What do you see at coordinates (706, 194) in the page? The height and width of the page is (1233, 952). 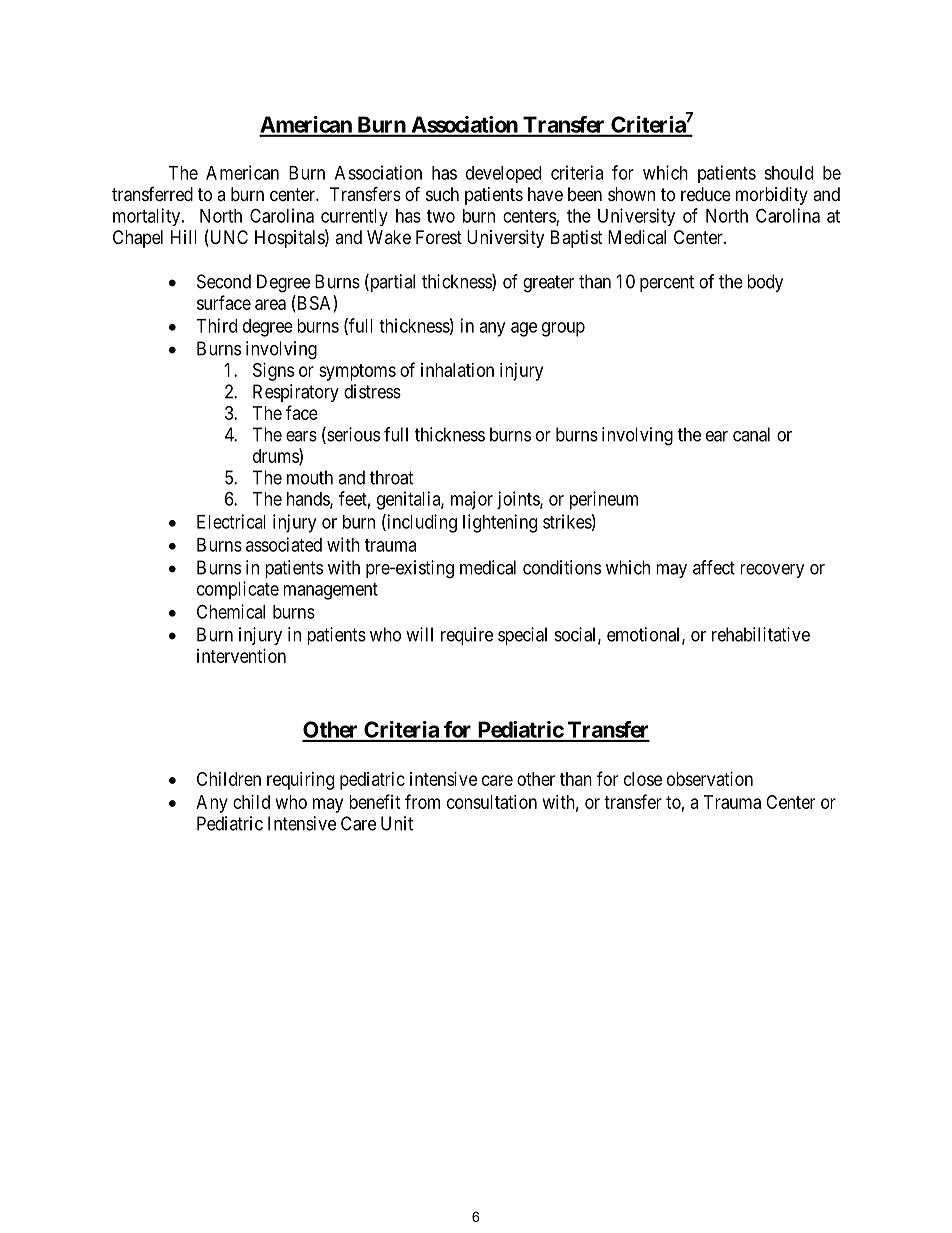 I see `reduce` at bounding box center [706, 194].
